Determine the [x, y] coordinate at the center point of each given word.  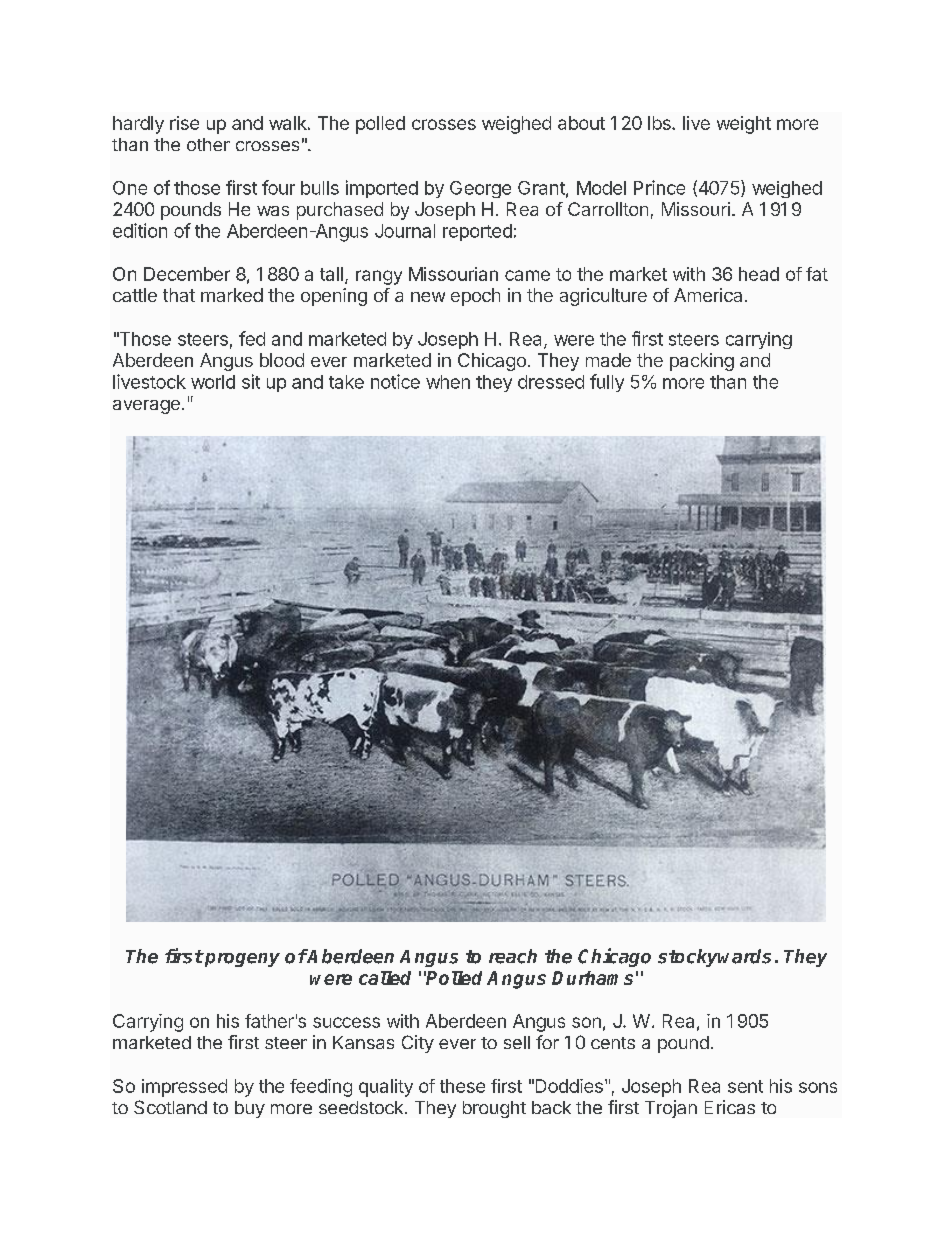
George [480, 189]
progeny [241, 960]
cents [613, 1043]
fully [607, 383]
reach [513, 956]
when [448, 382]
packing [702, 362]
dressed [551, 382]
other [208, 144]
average [146, 407]
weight [744, 125]
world [213, 382]
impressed [184, 1088]
